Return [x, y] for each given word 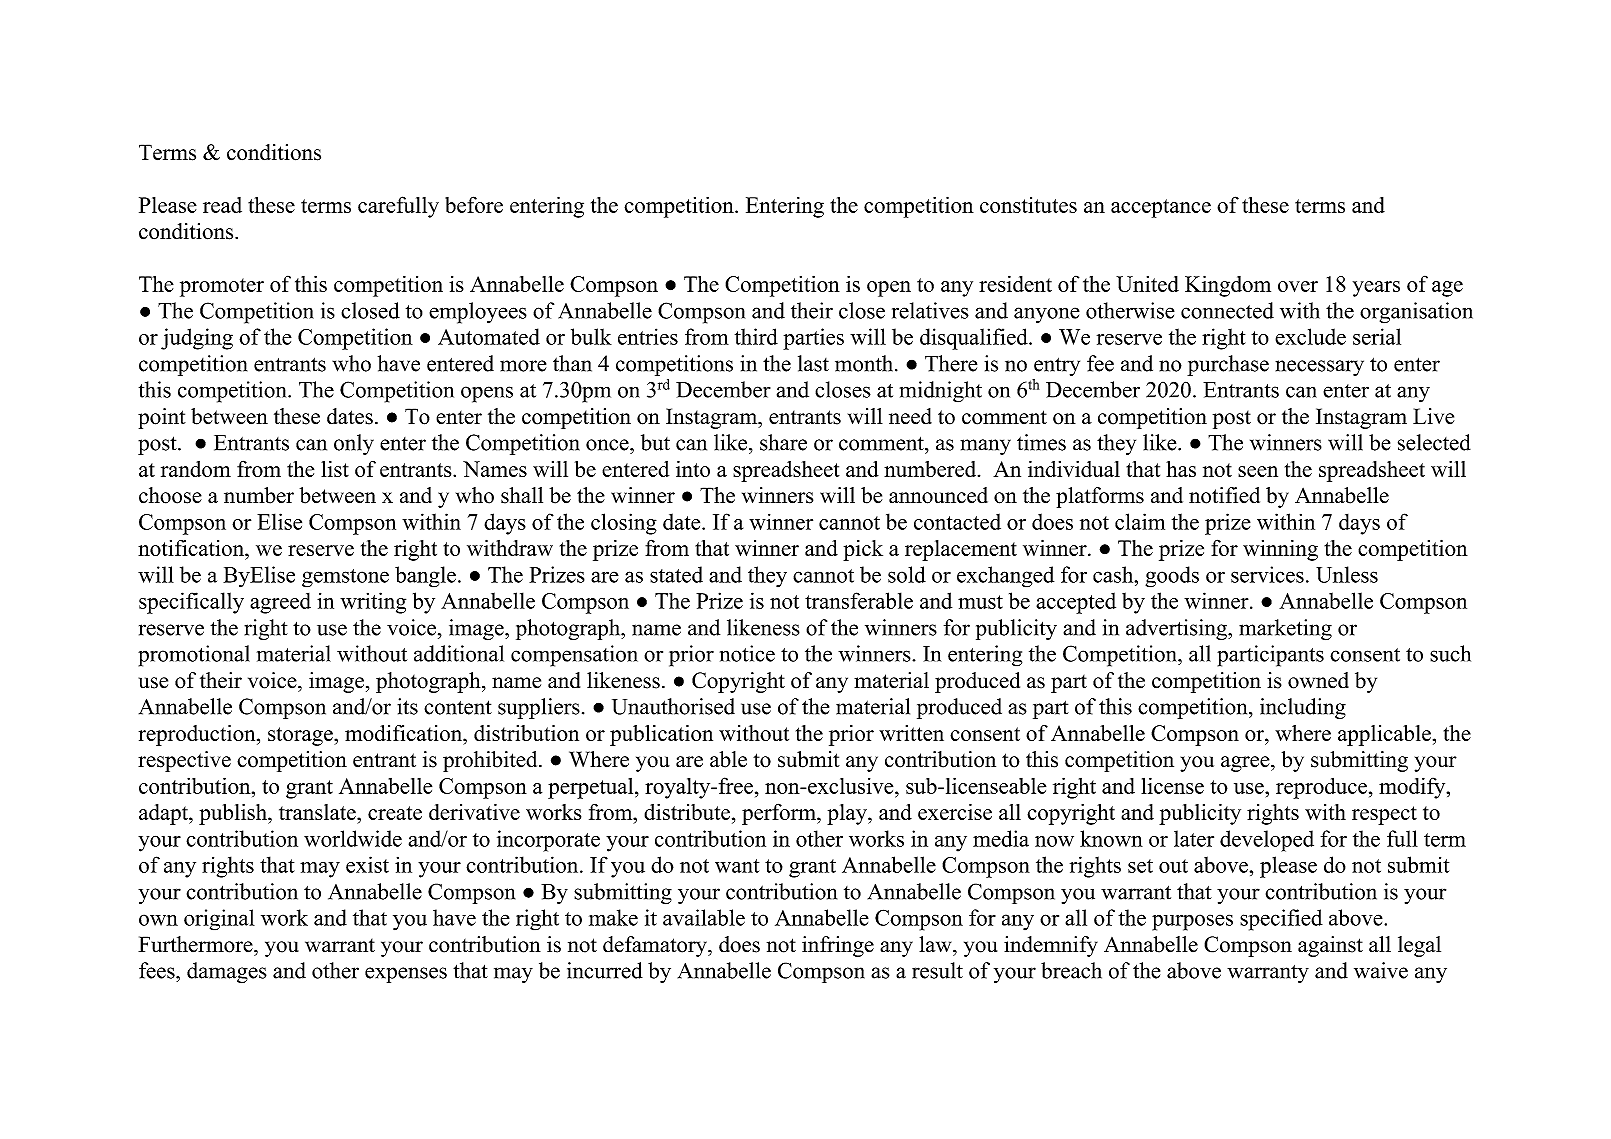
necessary [1319, 368]
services [1267, 574]
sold [907, 574]
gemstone [345, 578]
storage [301, 736]
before [474, 204]
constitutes [1028, 205]
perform [780, 814]
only [354, 444]
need [910, 416]
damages [227, 973]
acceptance [1161, 208]
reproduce [1321, 788]
